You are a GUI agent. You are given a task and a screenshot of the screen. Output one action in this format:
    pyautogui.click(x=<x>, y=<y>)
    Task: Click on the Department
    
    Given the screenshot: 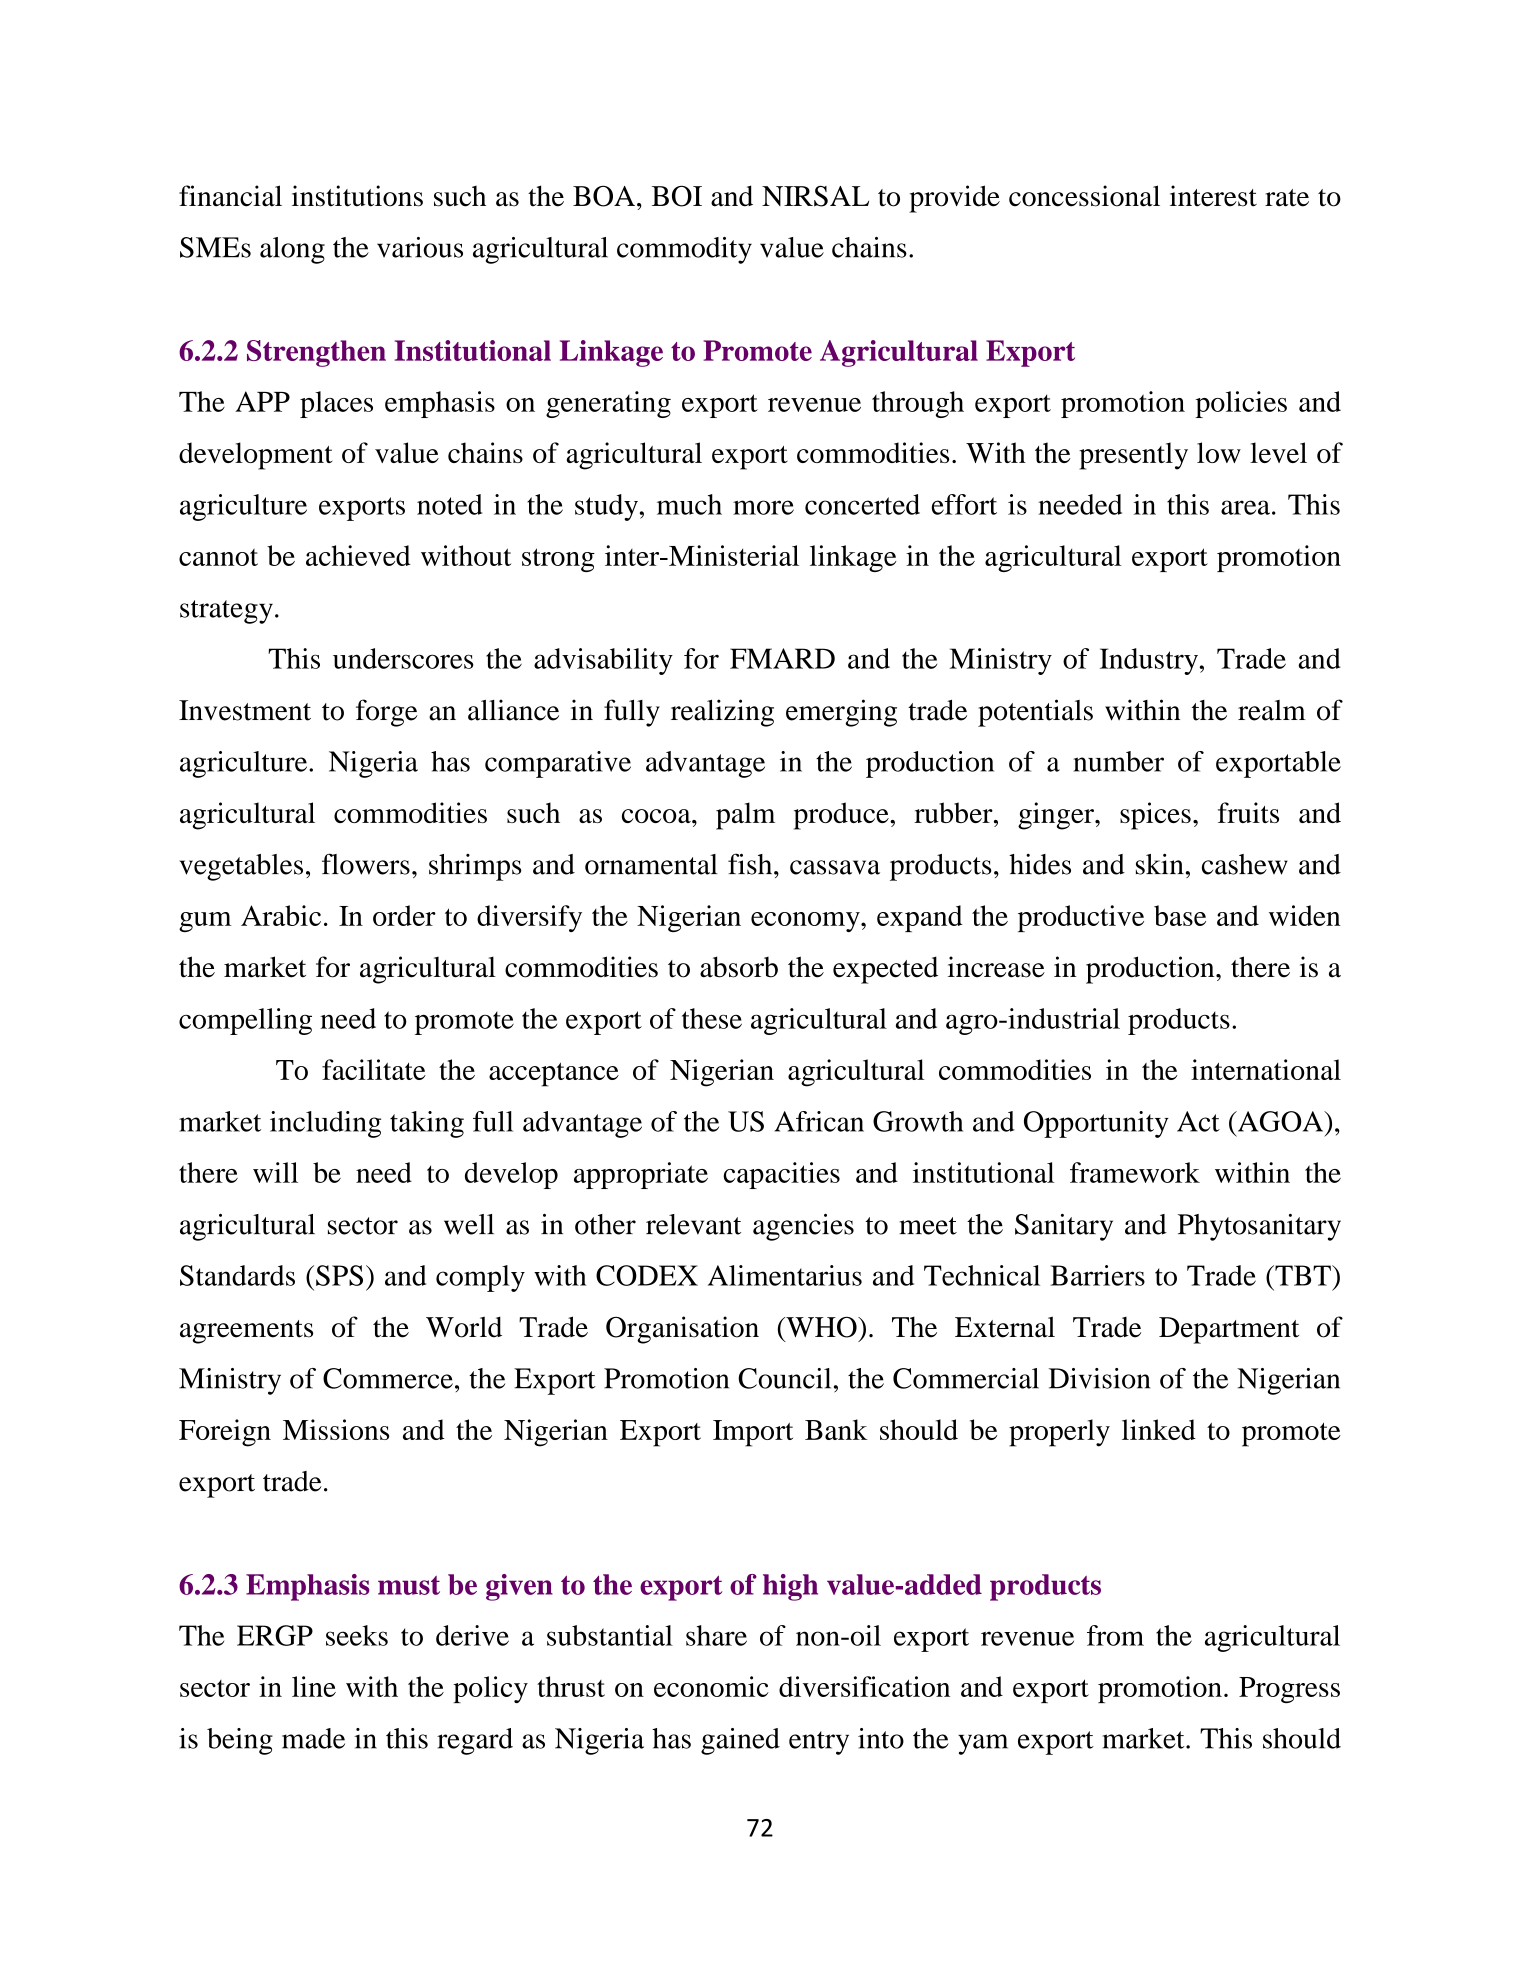 What is the action you would take?
    pyautogui.click(x=1229, y=1330)
